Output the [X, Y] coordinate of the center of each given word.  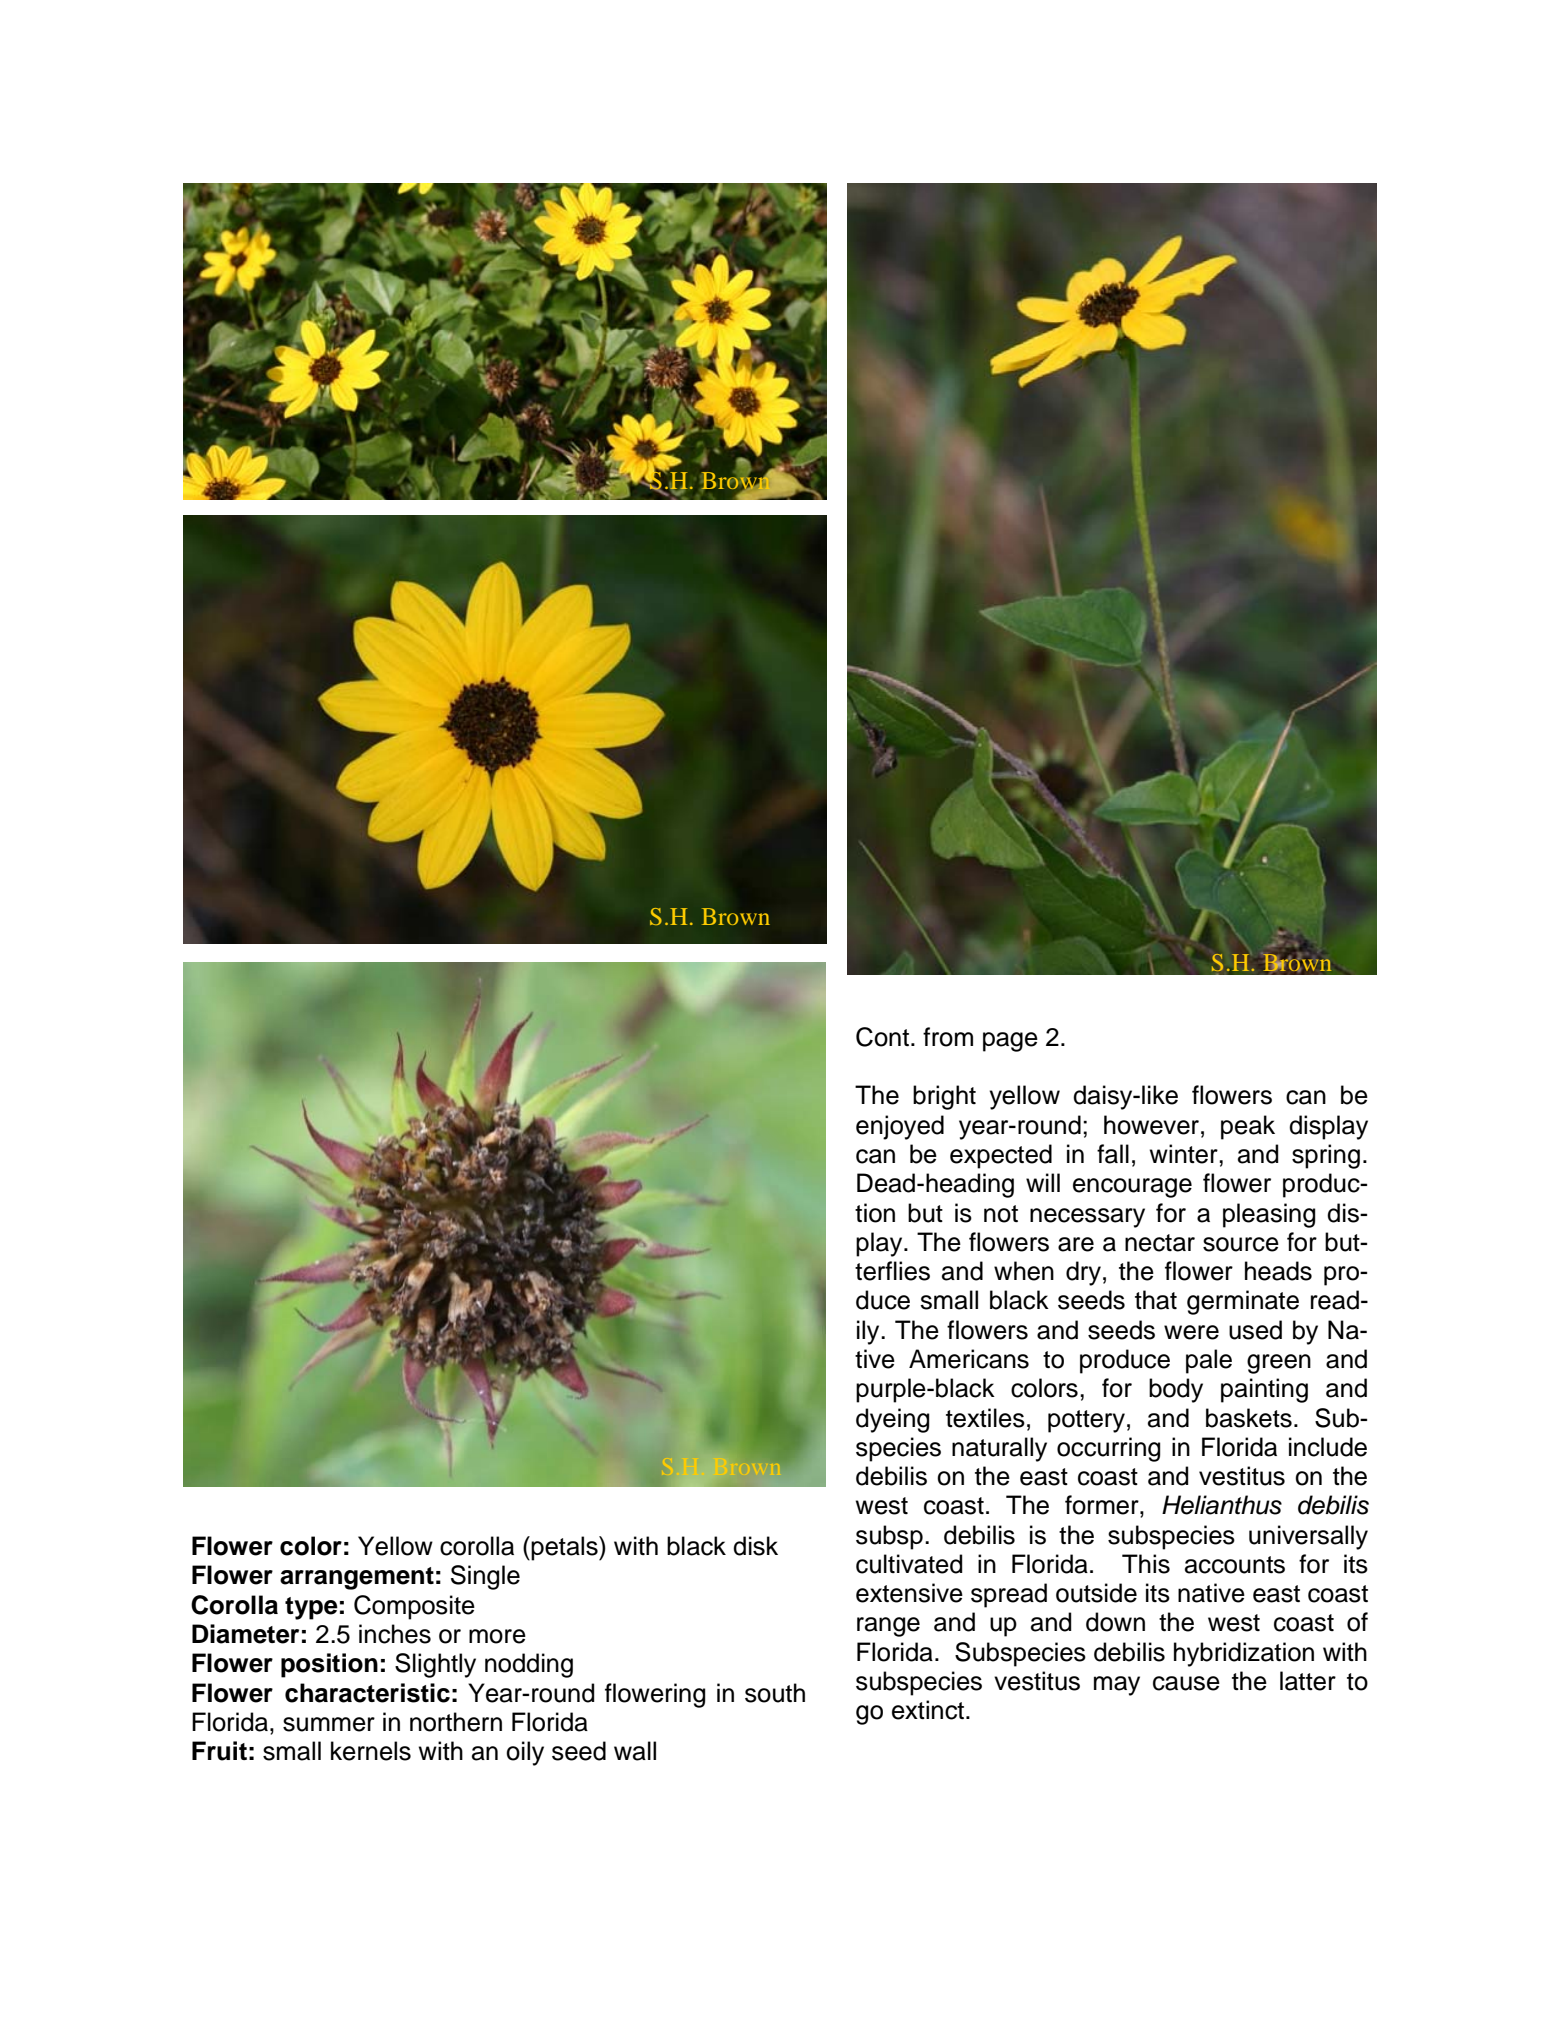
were [1191, 1332]
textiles [985, 1418]
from [948, 1037]
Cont [882, 1037]
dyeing [892, 1420]
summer [329, 1724]
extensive [909, 1593]
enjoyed [900, 1127]
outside [1096, 1593]
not [1001, 1214]
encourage [1132, 1188]
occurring [1108, 1449]
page [1010, 1042]
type [311, 1608]
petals [565, 1548]
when [1024, 1271]
